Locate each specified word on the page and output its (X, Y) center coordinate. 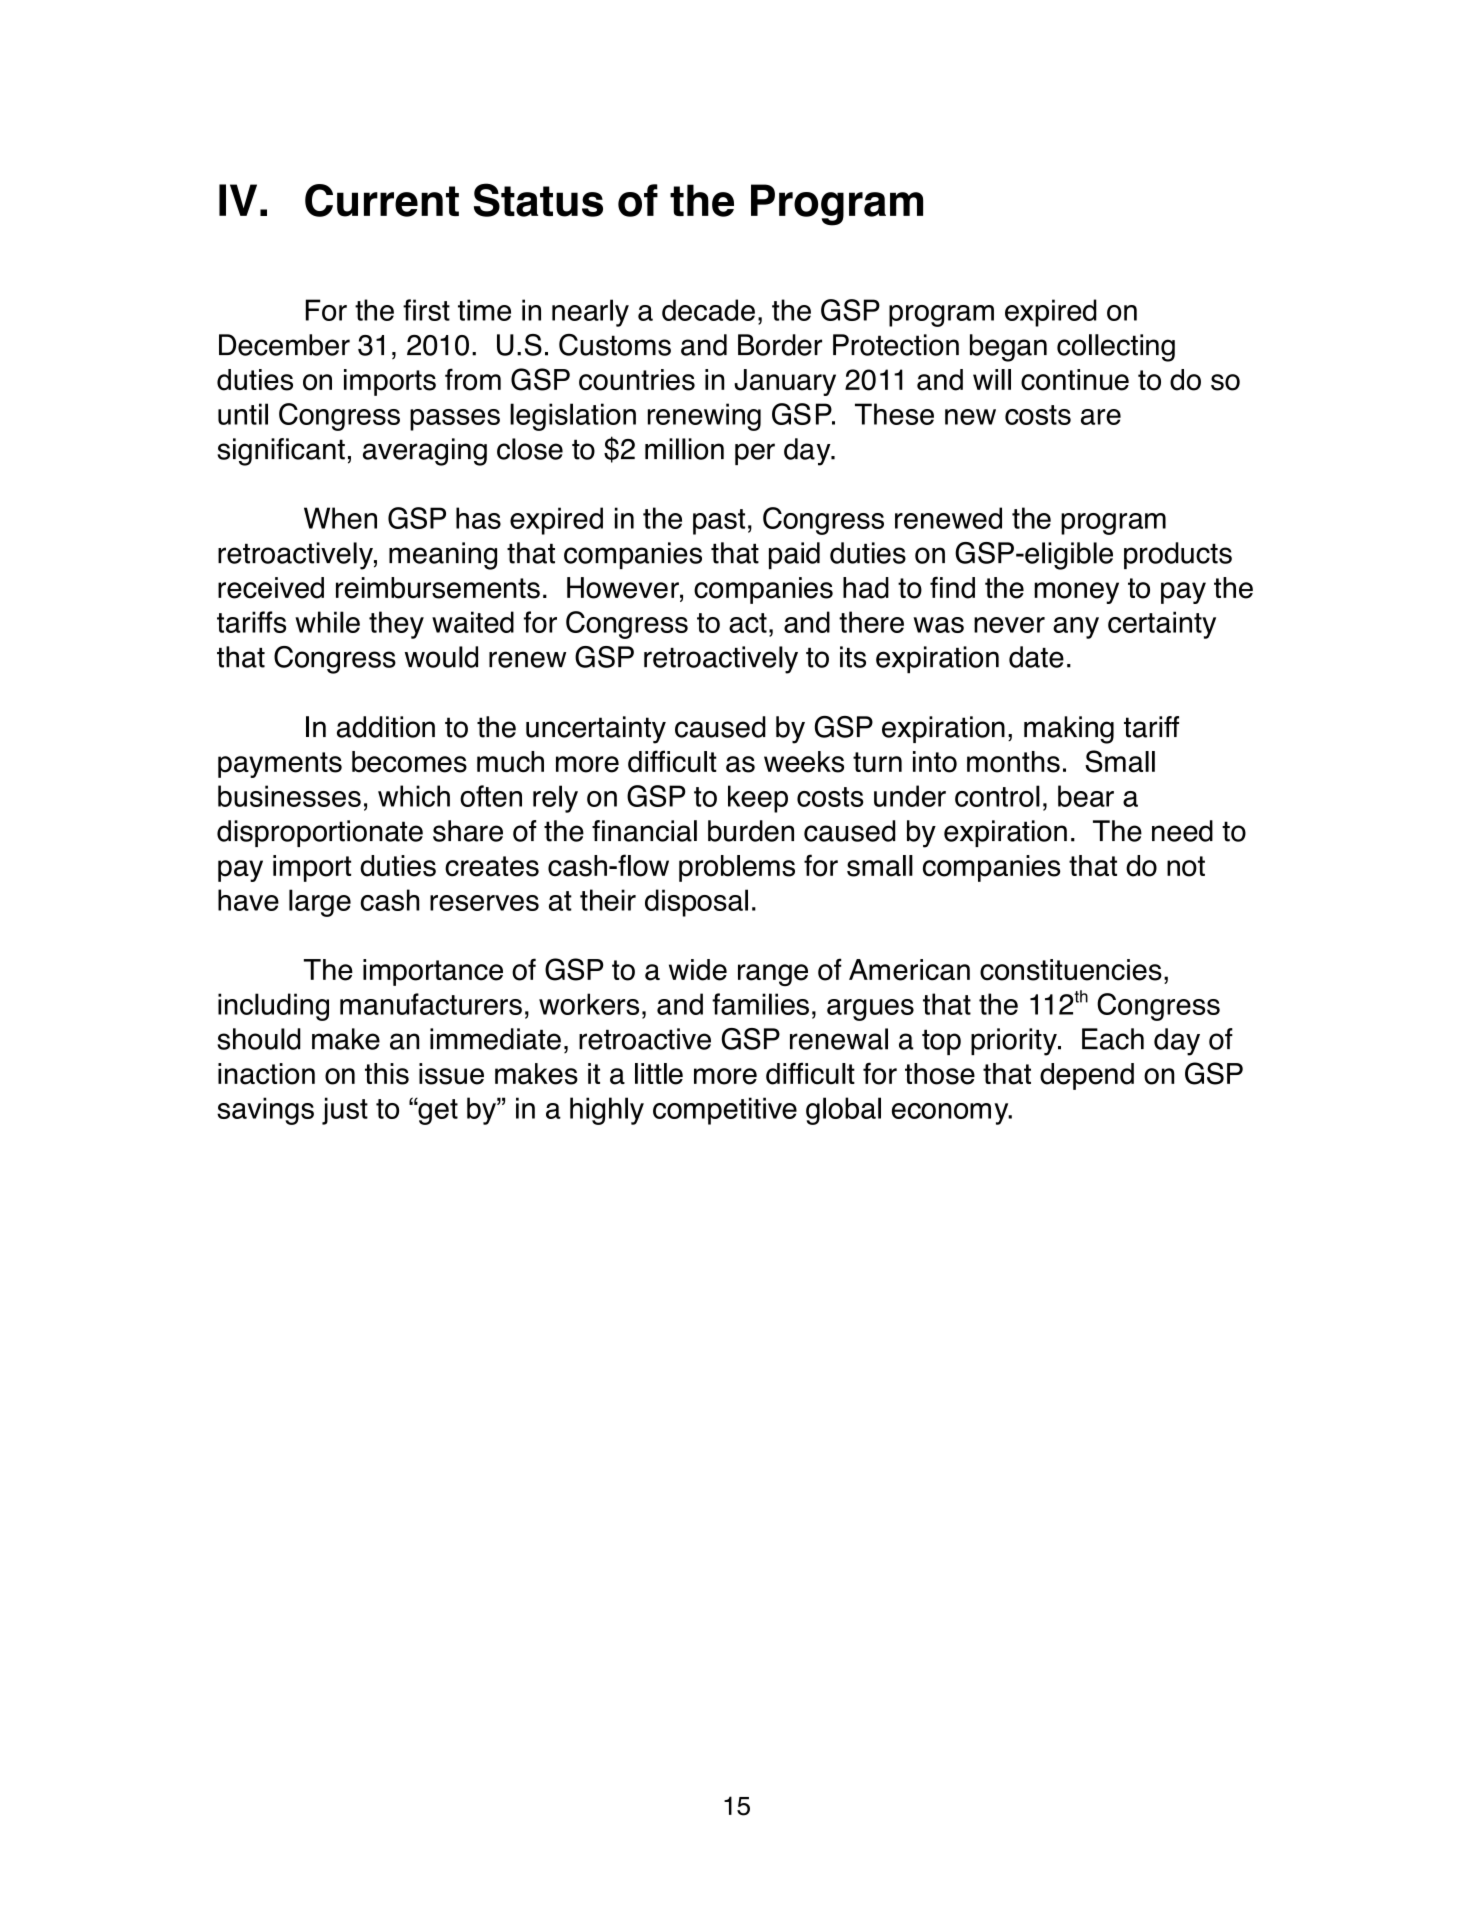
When (340, 518)
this (387, 1074)
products (1178, 555)
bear (1086, 796)
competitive (725, 1111)
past (719, 522)
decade (708, 310)
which (414, 796)
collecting (1116, 348)
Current (382, 200)
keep (758, 799)
